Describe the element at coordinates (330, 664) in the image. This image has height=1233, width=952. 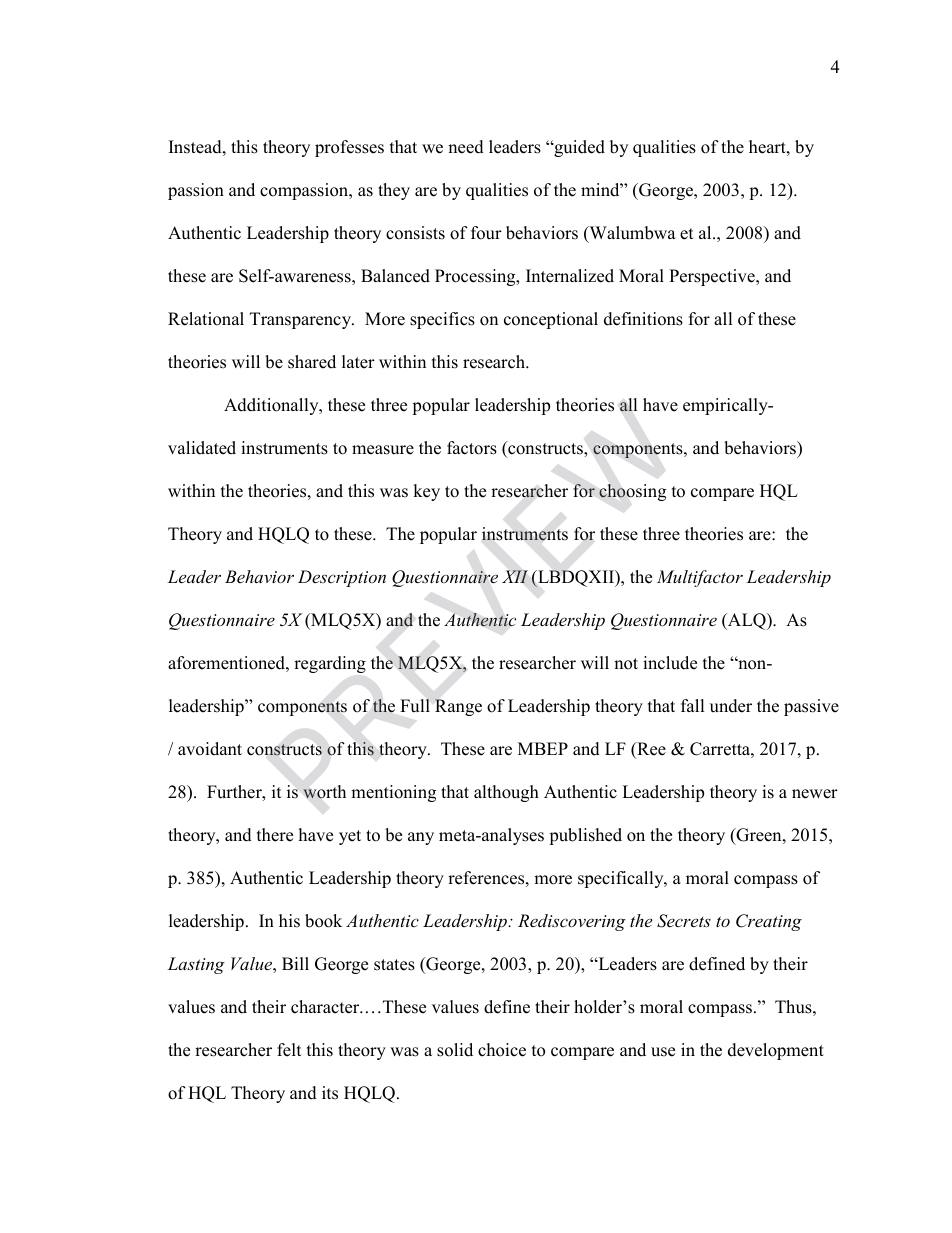
I see `regarding` at that location.
